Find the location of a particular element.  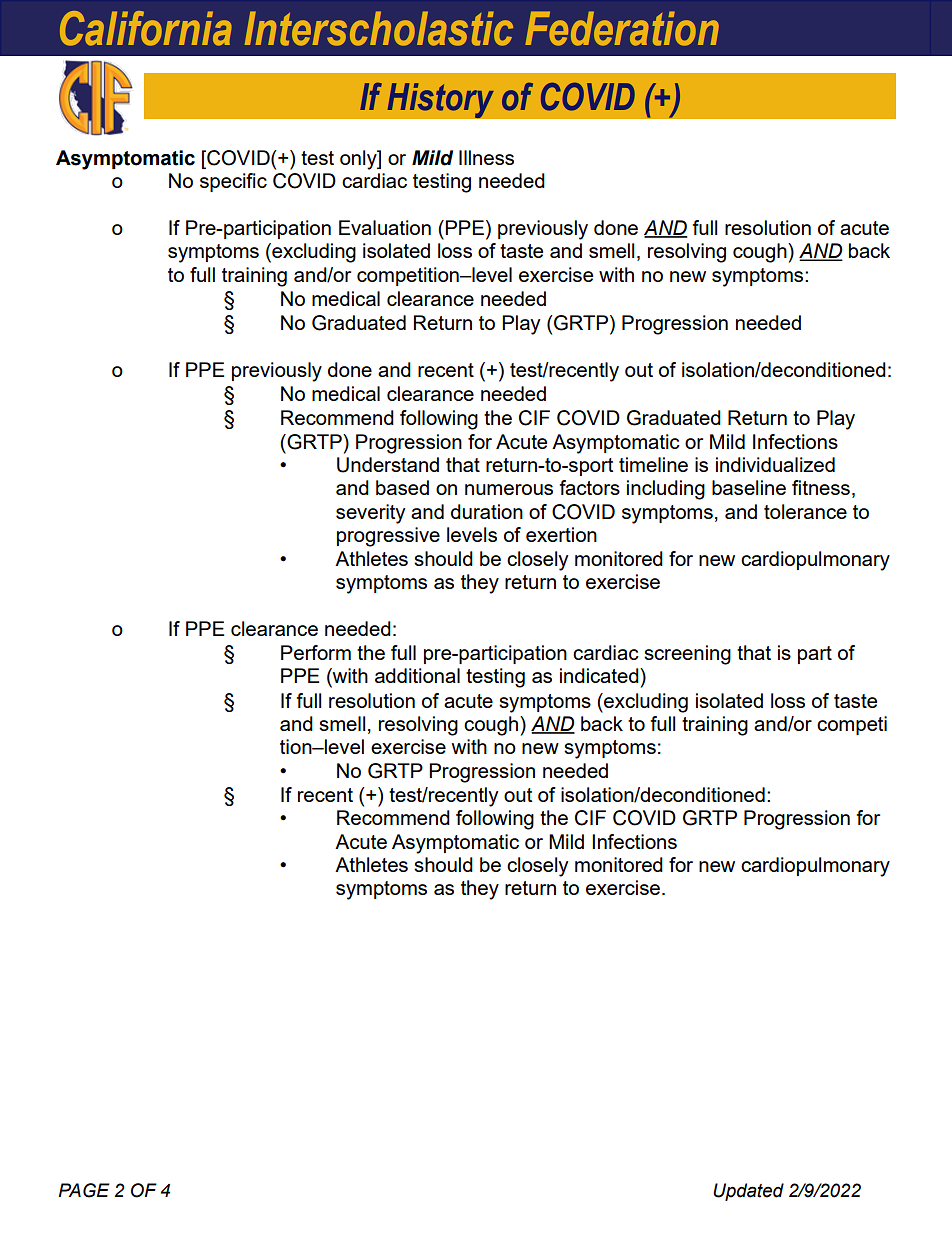

specific is located at coordinates (233, 182).
